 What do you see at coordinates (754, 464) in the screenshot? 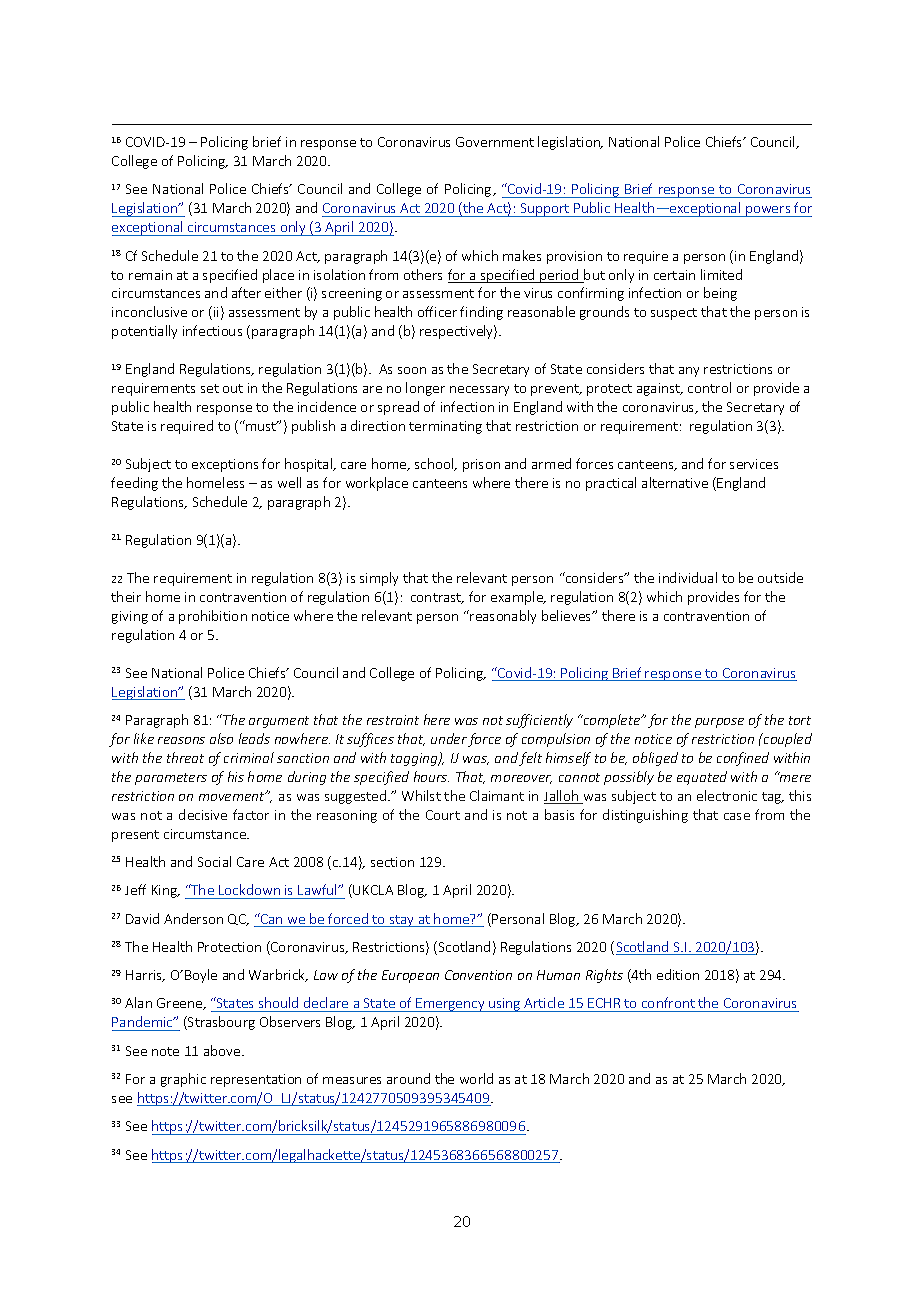
I see `services` at bounding box center [754, 464].
